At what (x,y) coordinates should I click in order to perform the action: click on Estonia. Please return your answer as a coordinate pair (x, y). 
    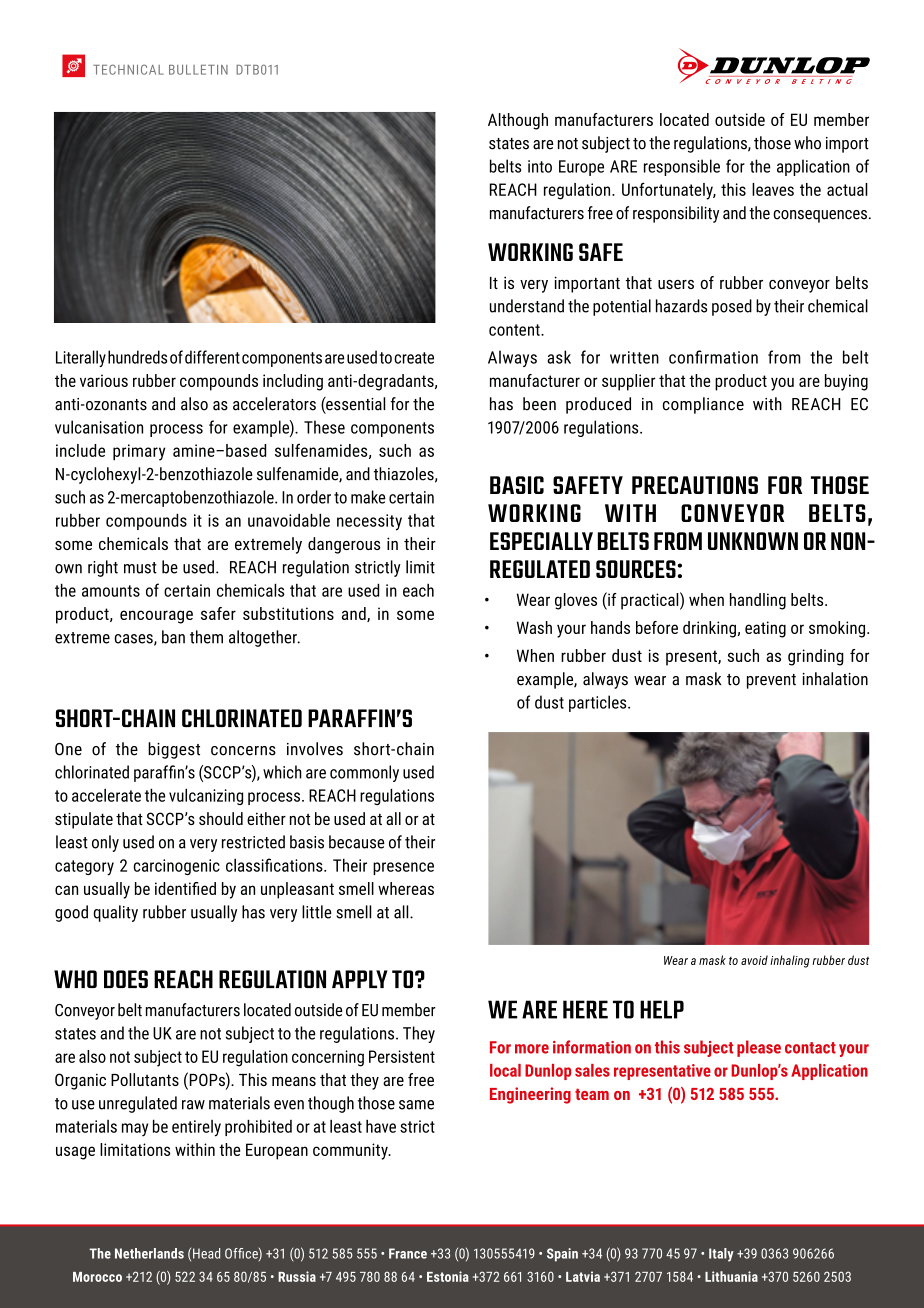
    Looking at the image, I should click on (448, 1276).
